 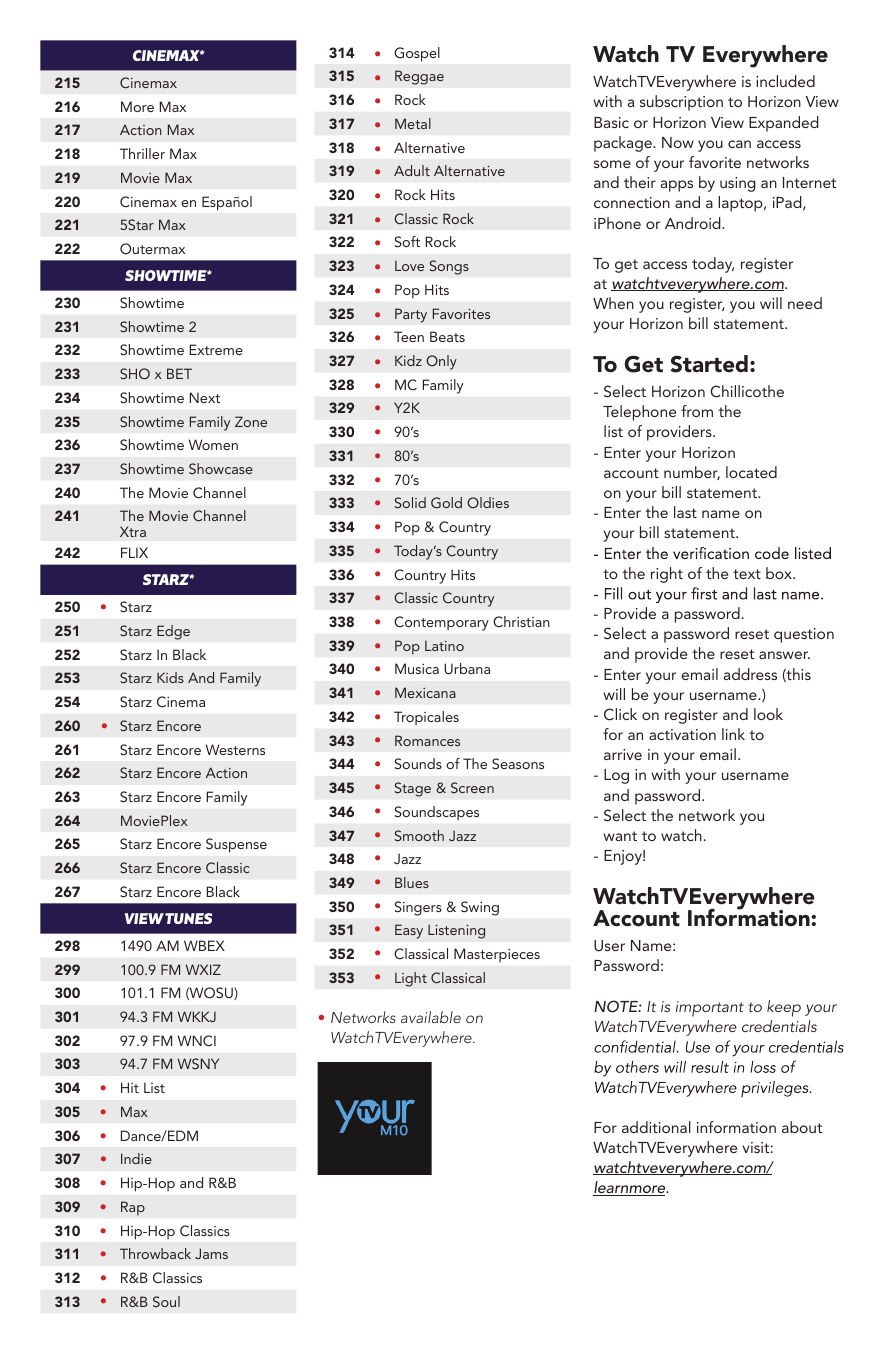 What do you see at coordinates (236, 845) in the document?
I see `Suspense` at bounding box center [236, 845].
